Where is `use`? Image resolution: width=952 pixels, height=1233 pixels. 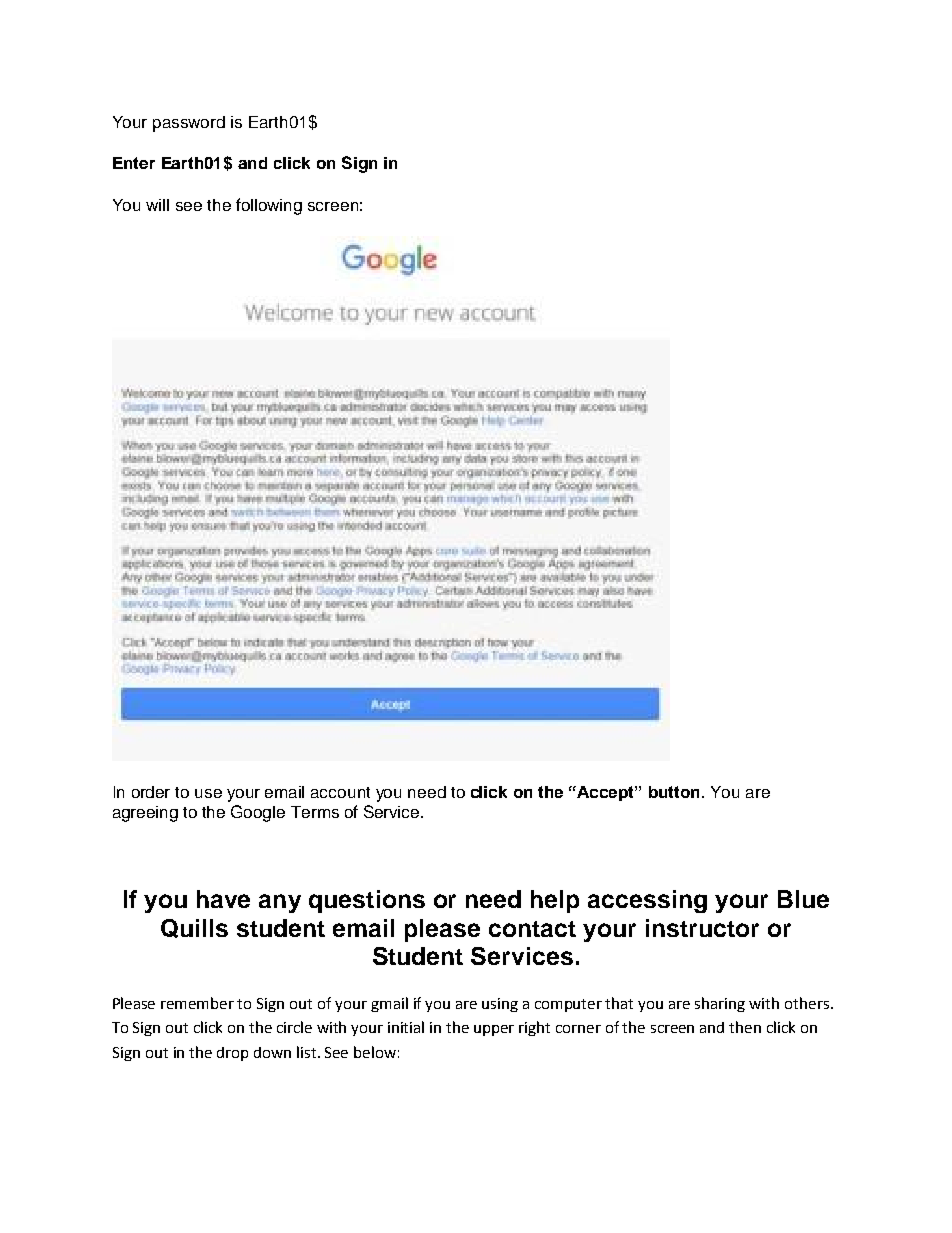
use is located at coordinates (208, 793).
